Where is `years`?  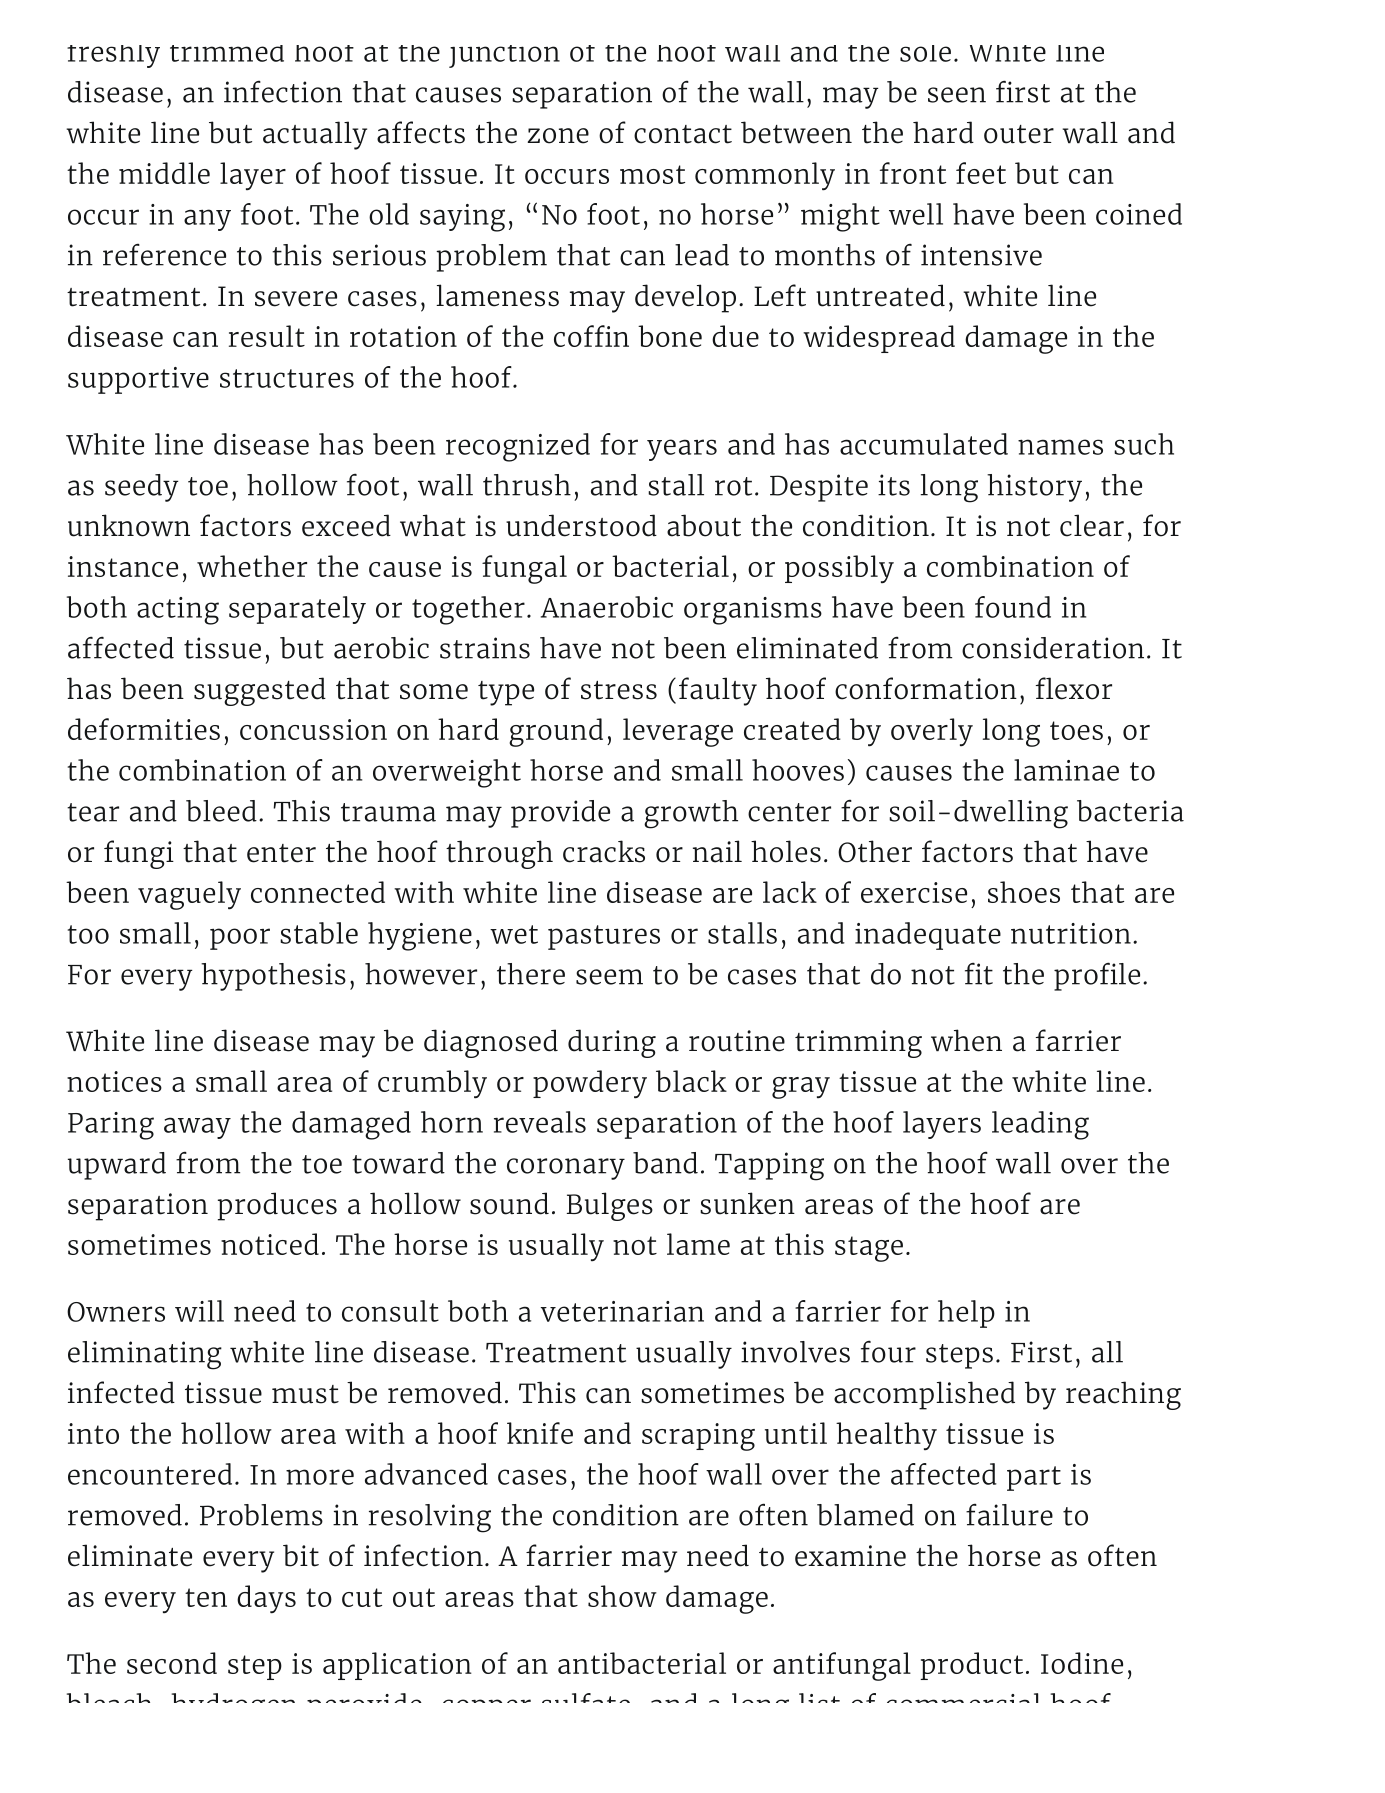
years is located at coordinates (682, 450).
